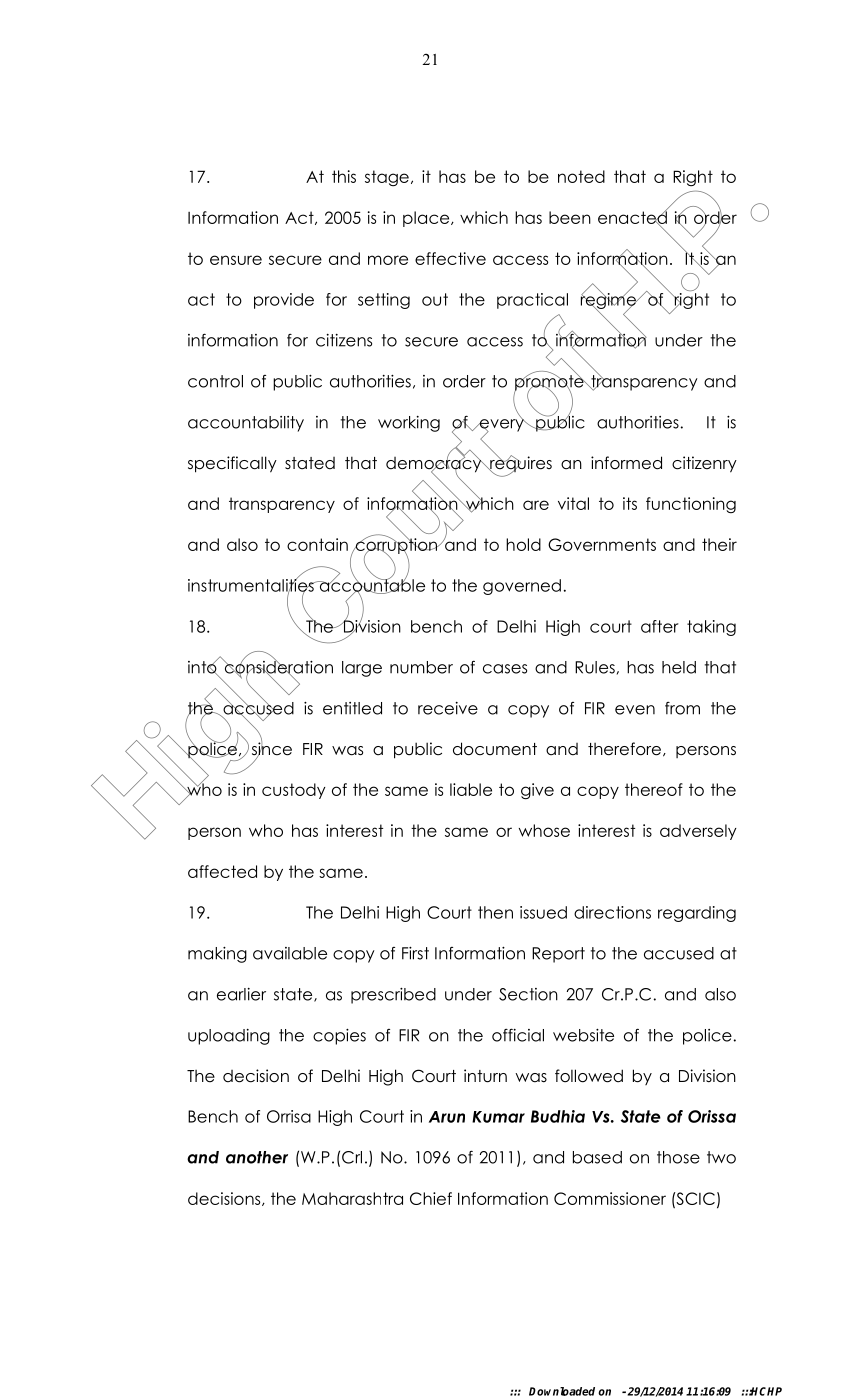  What do you see at coordinates (352, 1198) in the screenshot?
I see `Maharashtra` at bounding box center [352, 1198].
